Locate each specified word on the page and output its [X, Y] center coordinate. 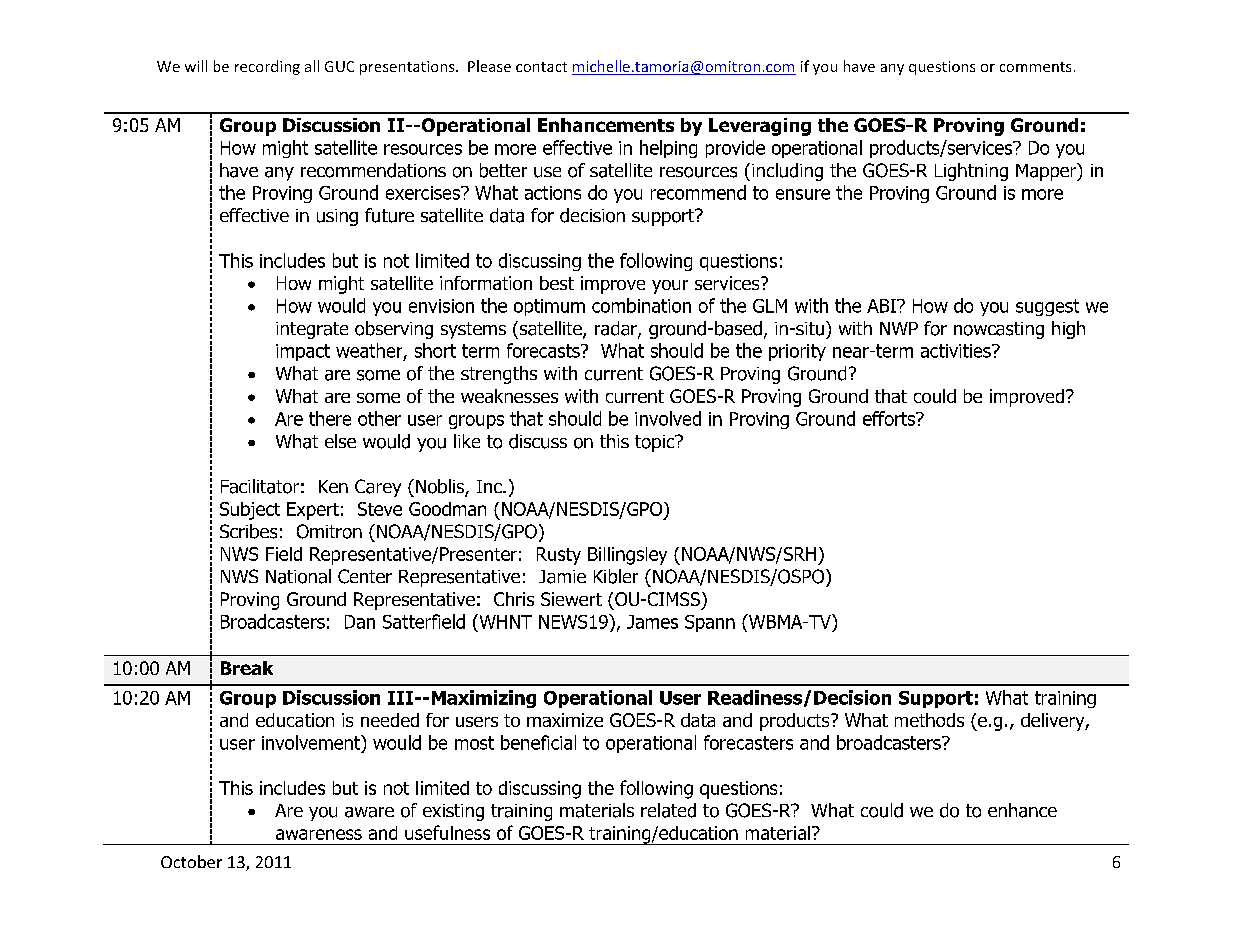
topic [656, 443]
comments [1035, 67]
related [668, 810]
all [312, 66]
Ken [333, 486]
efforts [890, 418]
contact [541, 67]
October [191, 861]
